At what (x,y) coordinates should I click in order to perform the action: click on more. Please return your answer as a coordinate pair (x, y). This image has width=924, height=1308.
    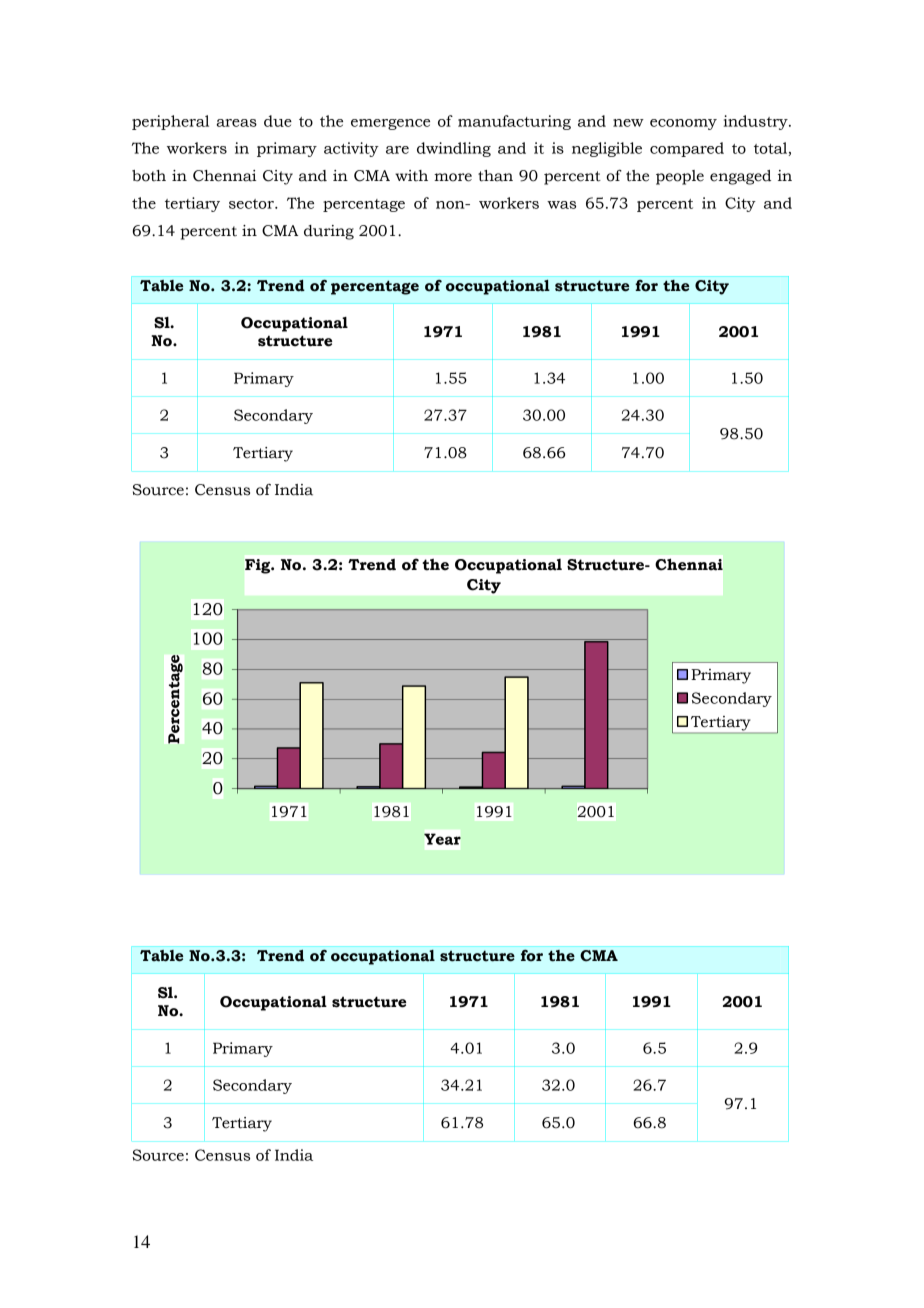
    Looking at the image, I should click on (453, 177).
